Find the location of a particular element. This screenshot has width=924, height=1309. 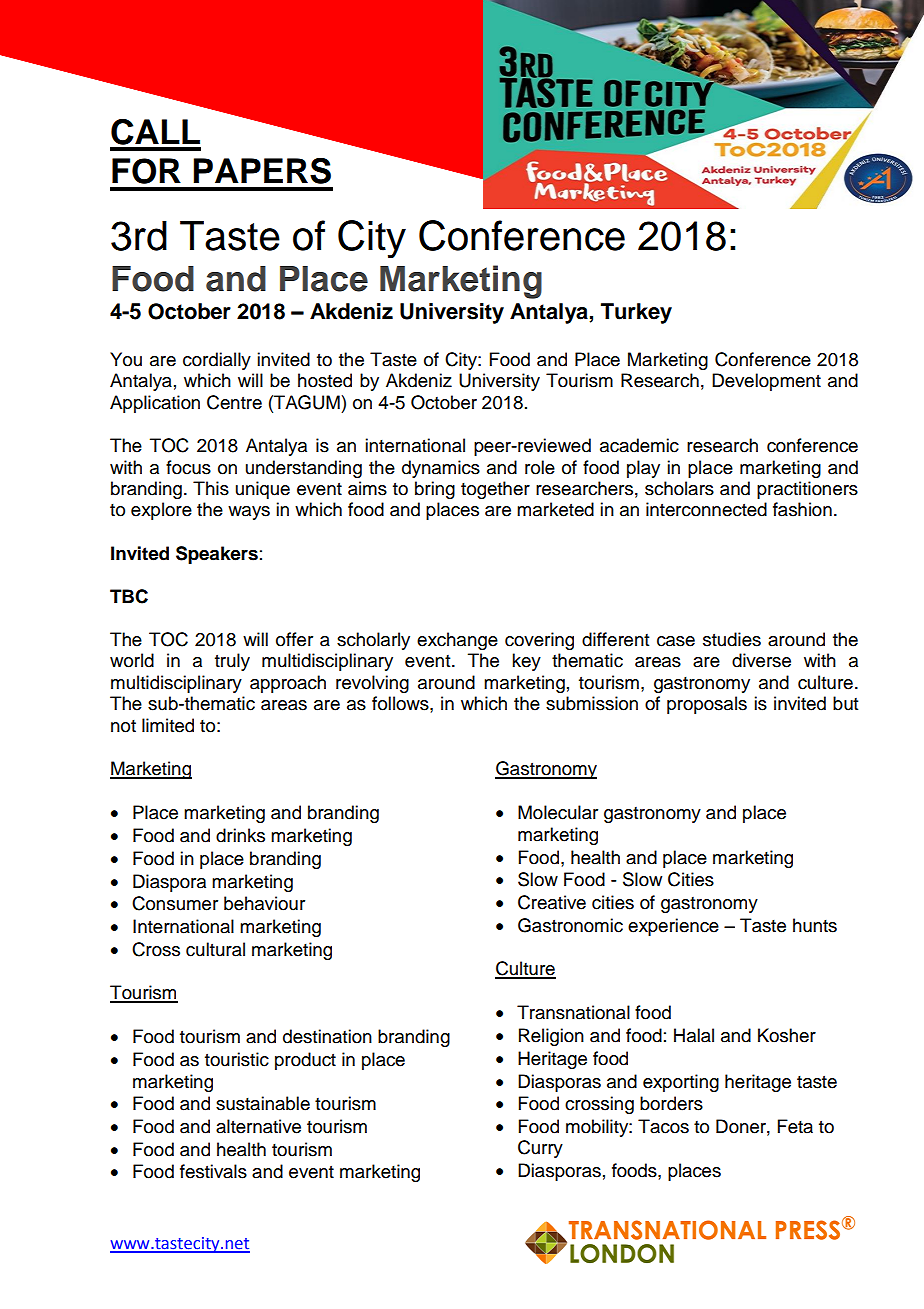

Curry is located at coordinates (540, 1149).
